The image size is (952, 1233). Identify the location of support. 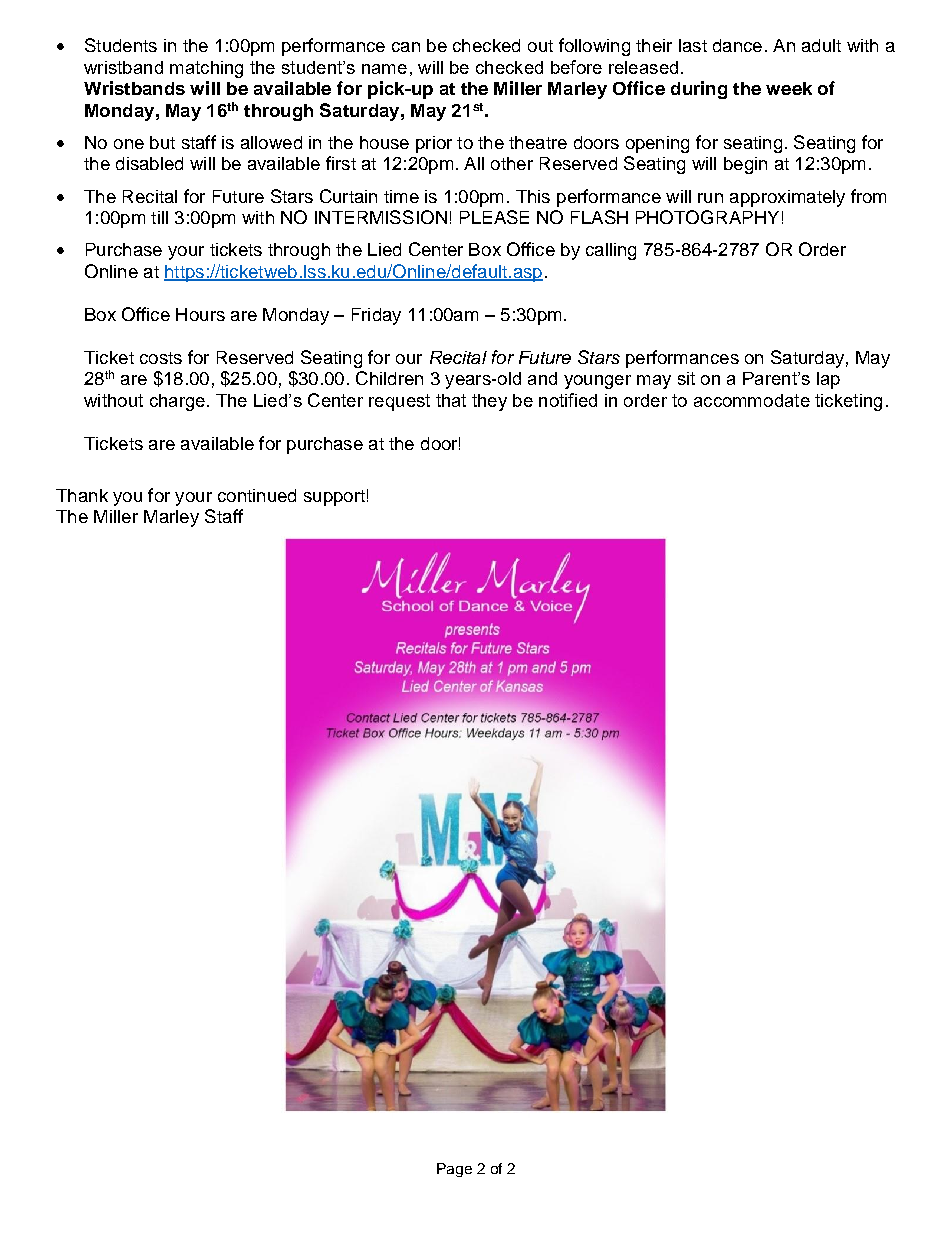
(334, 498).
